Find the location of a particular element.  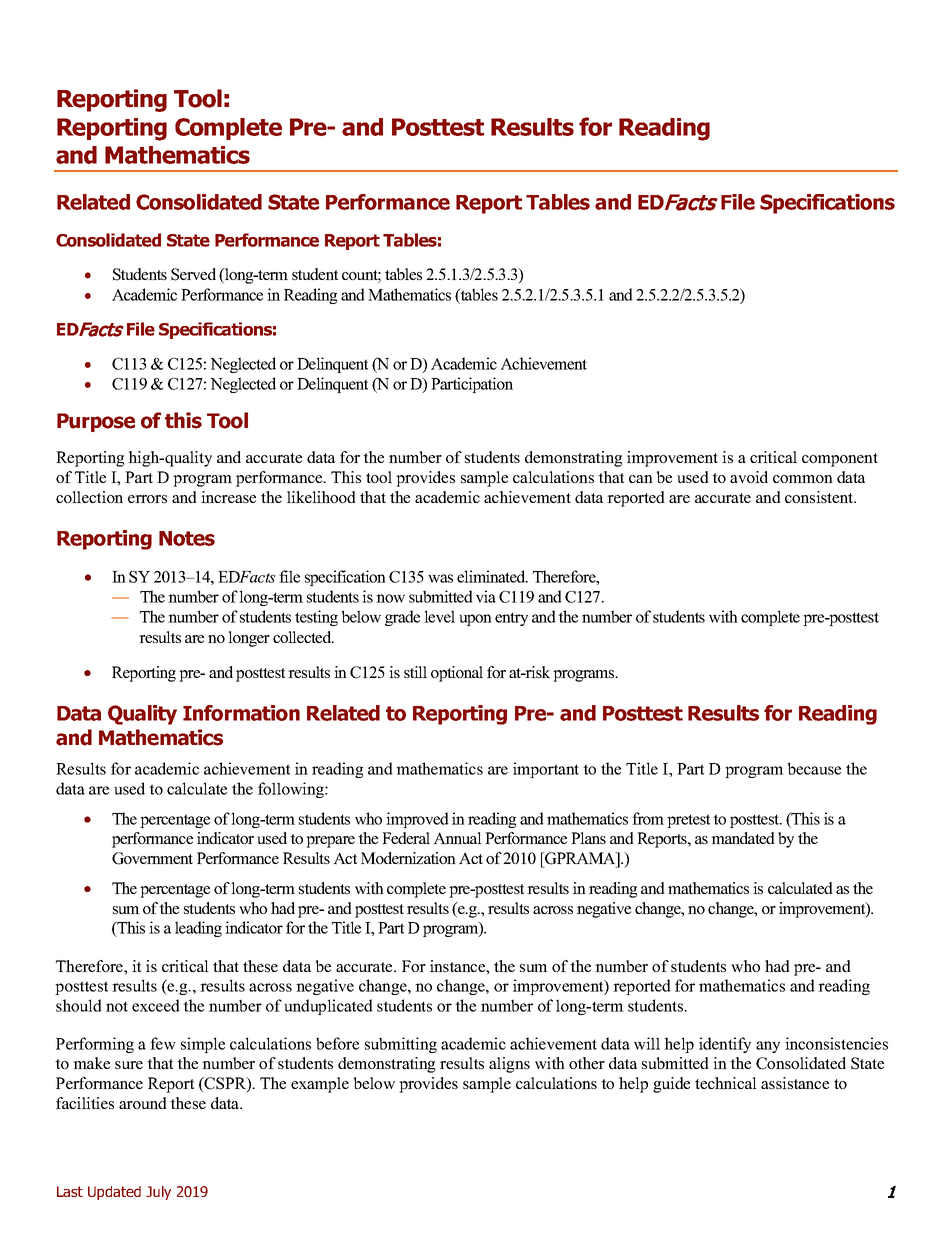

was is located at coordinates (440, 578).
